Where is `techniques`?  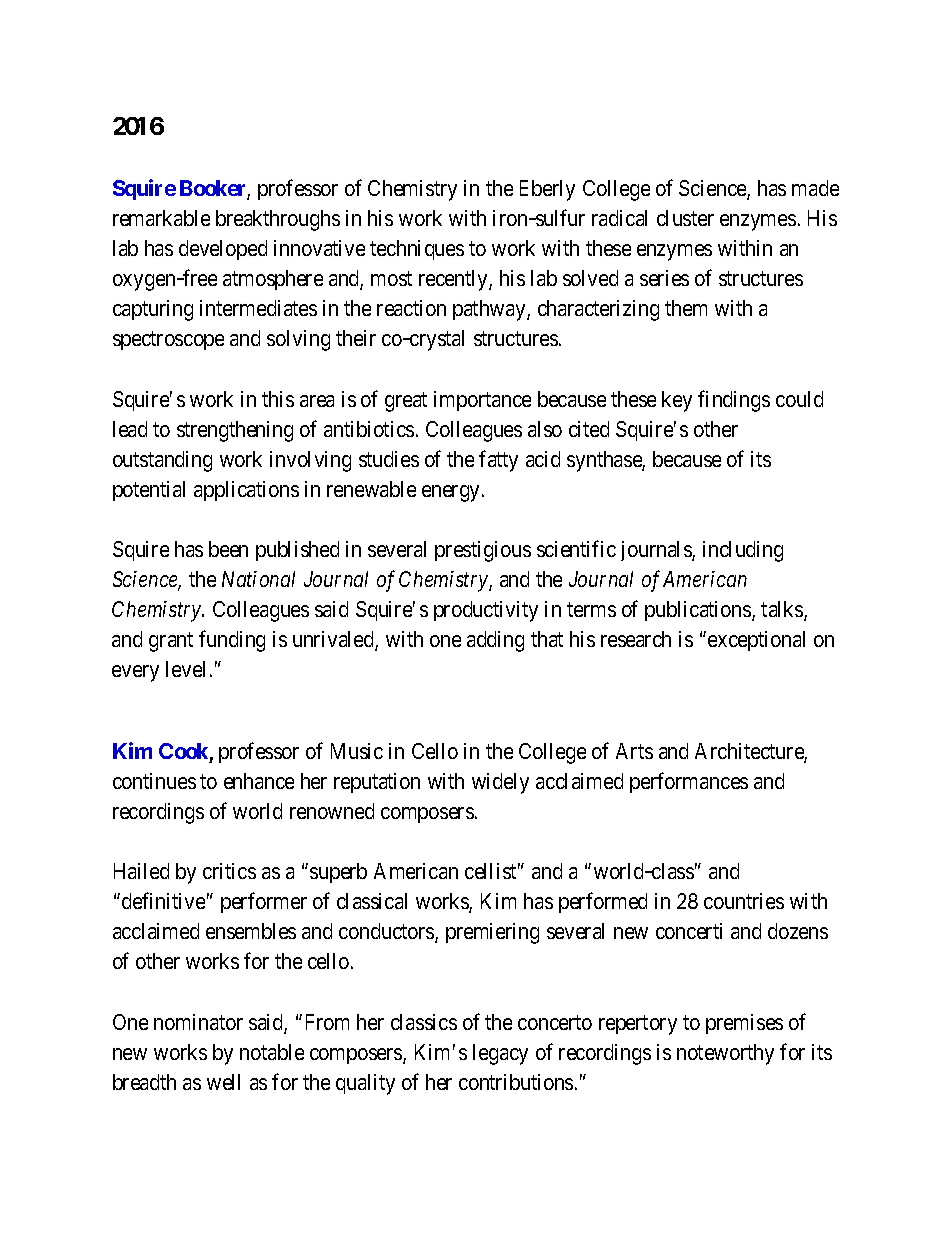 techniques is located at coordinates (417, 250).
